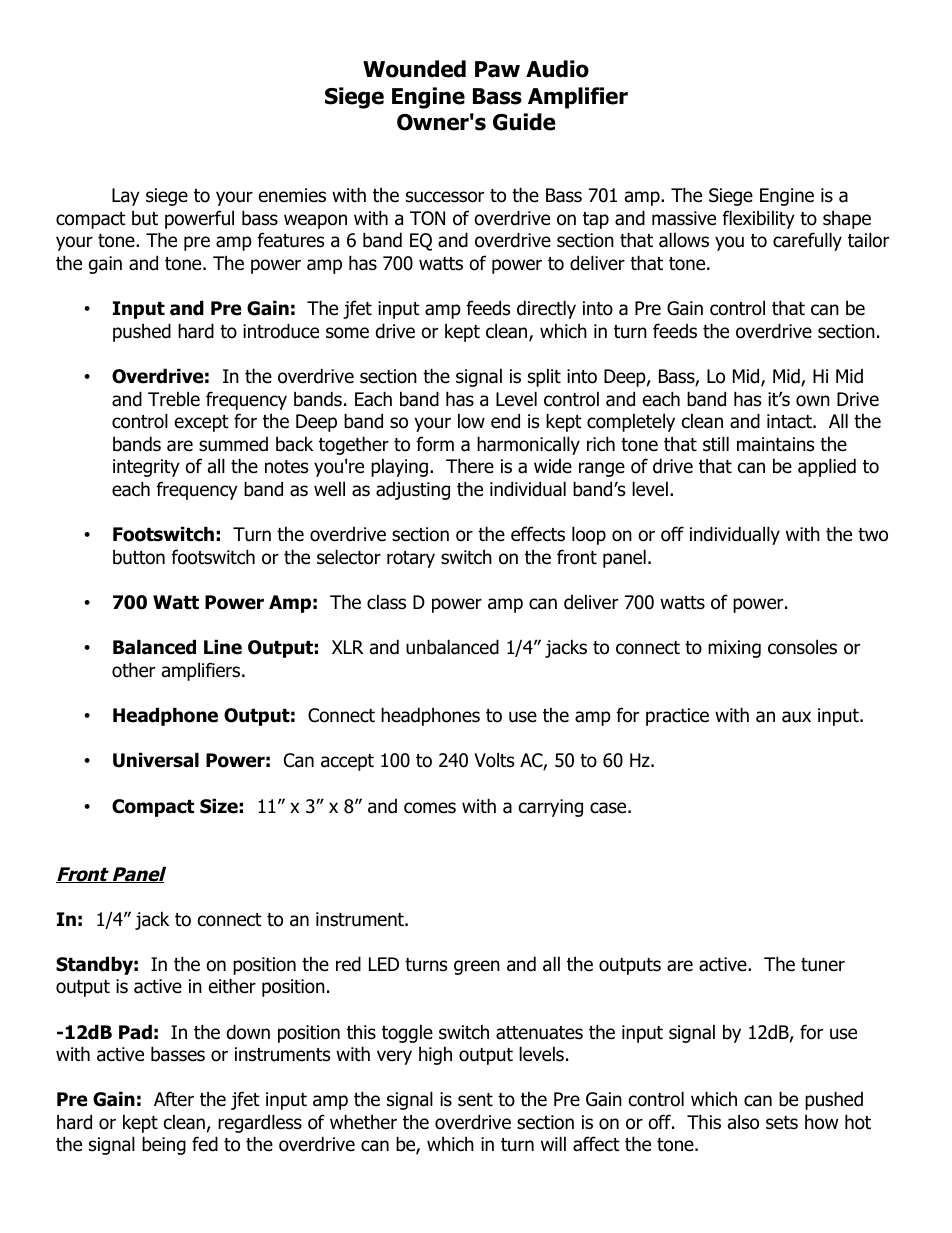 This page has height=1233, width=952. Describe the element at coordinates (524, 122) in the page. I see `Guide` at that location.
